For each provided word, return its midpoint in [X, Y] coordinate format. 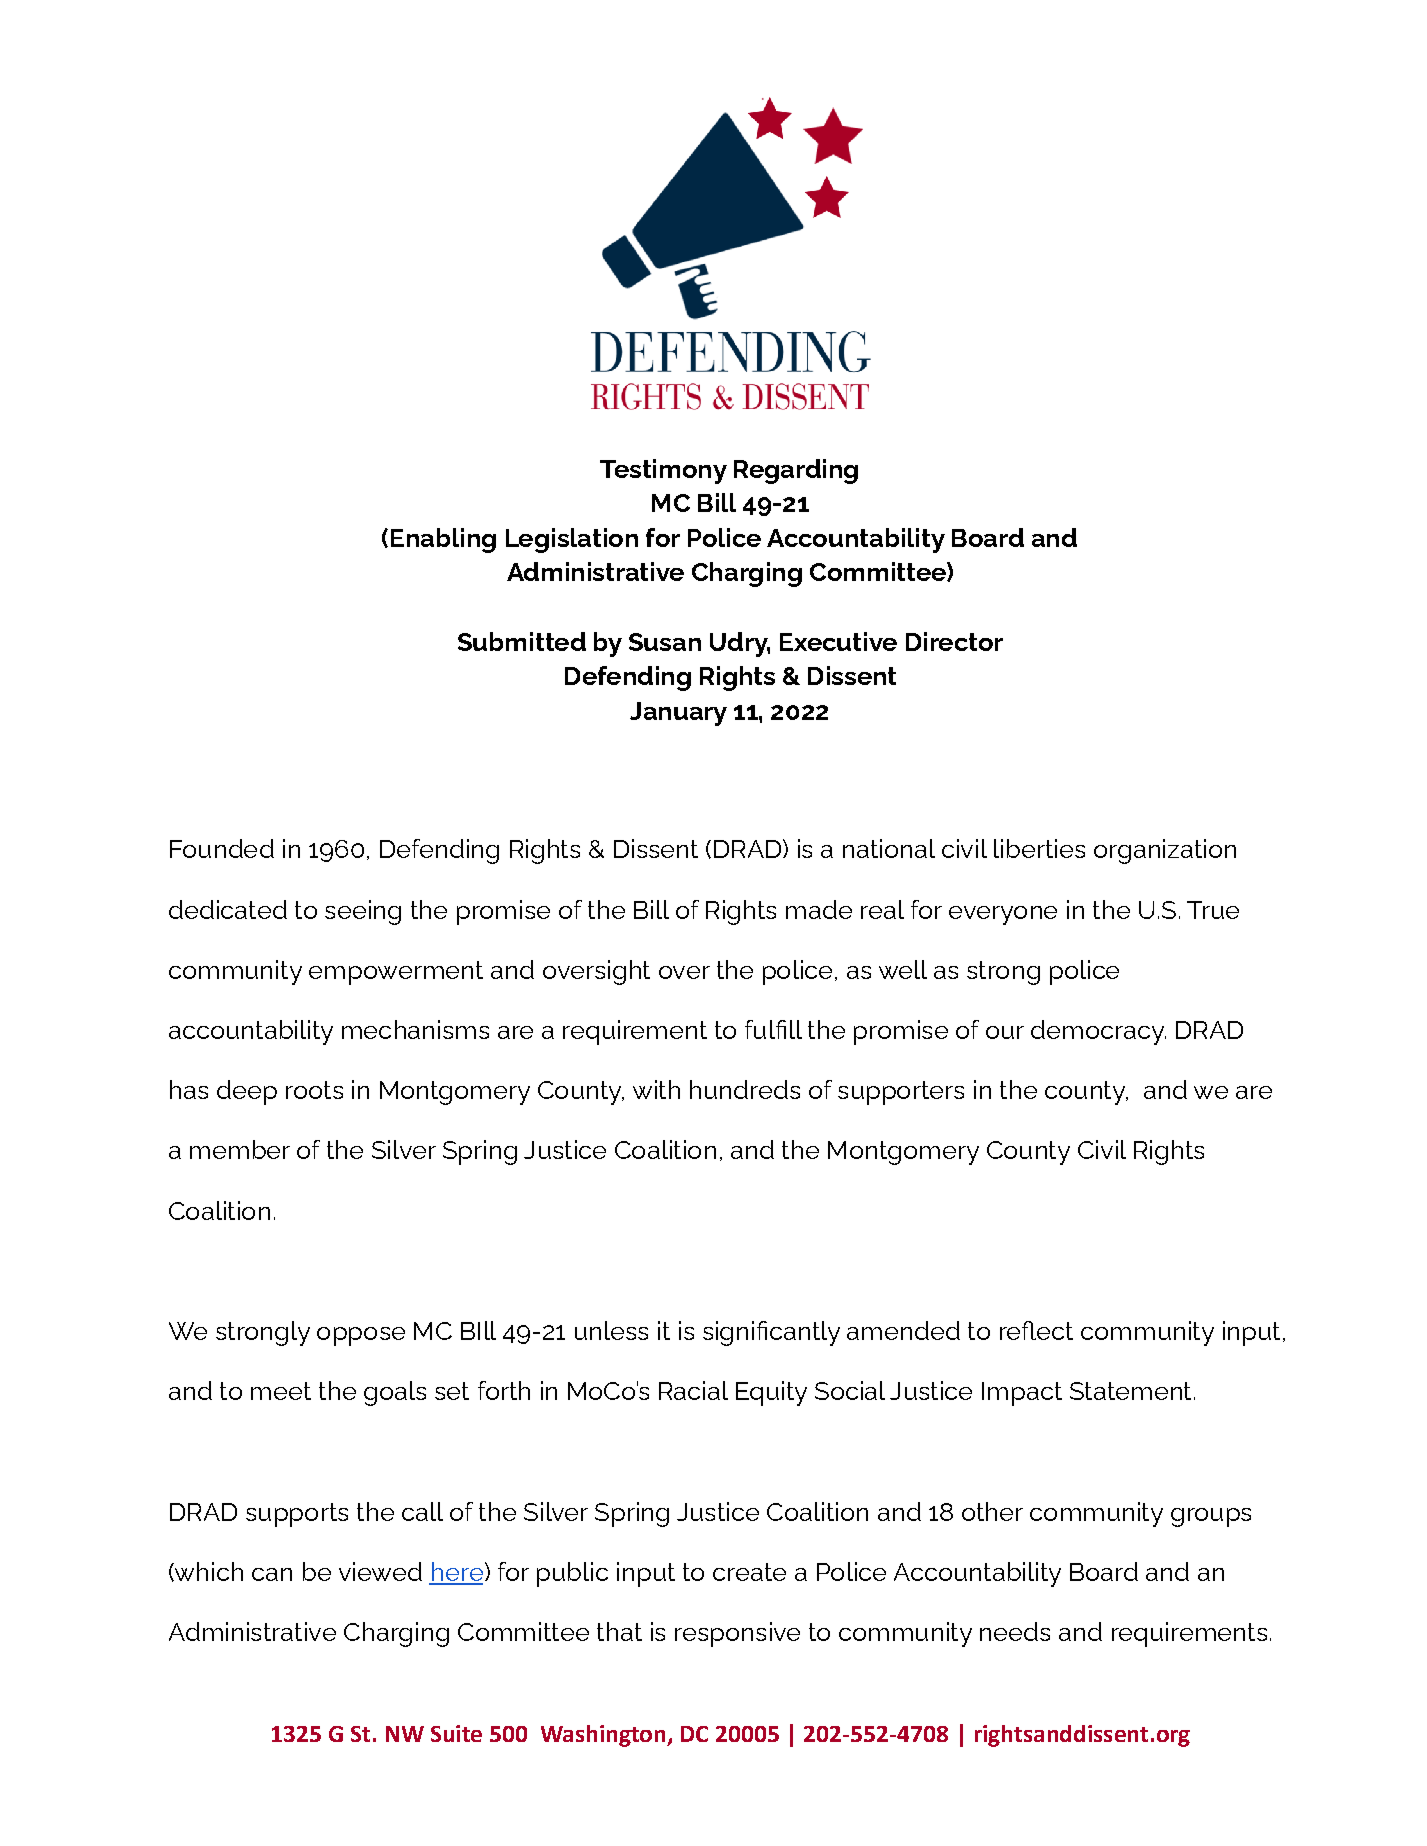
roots [314, 1090]
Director [954, 641]
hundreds [745, 1089]
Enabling [443, 540]
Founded [222, 848]
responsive [737, 1634]
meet [281, 1391]
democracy [1098, 1032]
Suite [456, 1733]
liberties [1039, 848]
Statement [1130, 1391]
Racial [693, 1390]
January [678, 714]
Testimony [663, 471]
